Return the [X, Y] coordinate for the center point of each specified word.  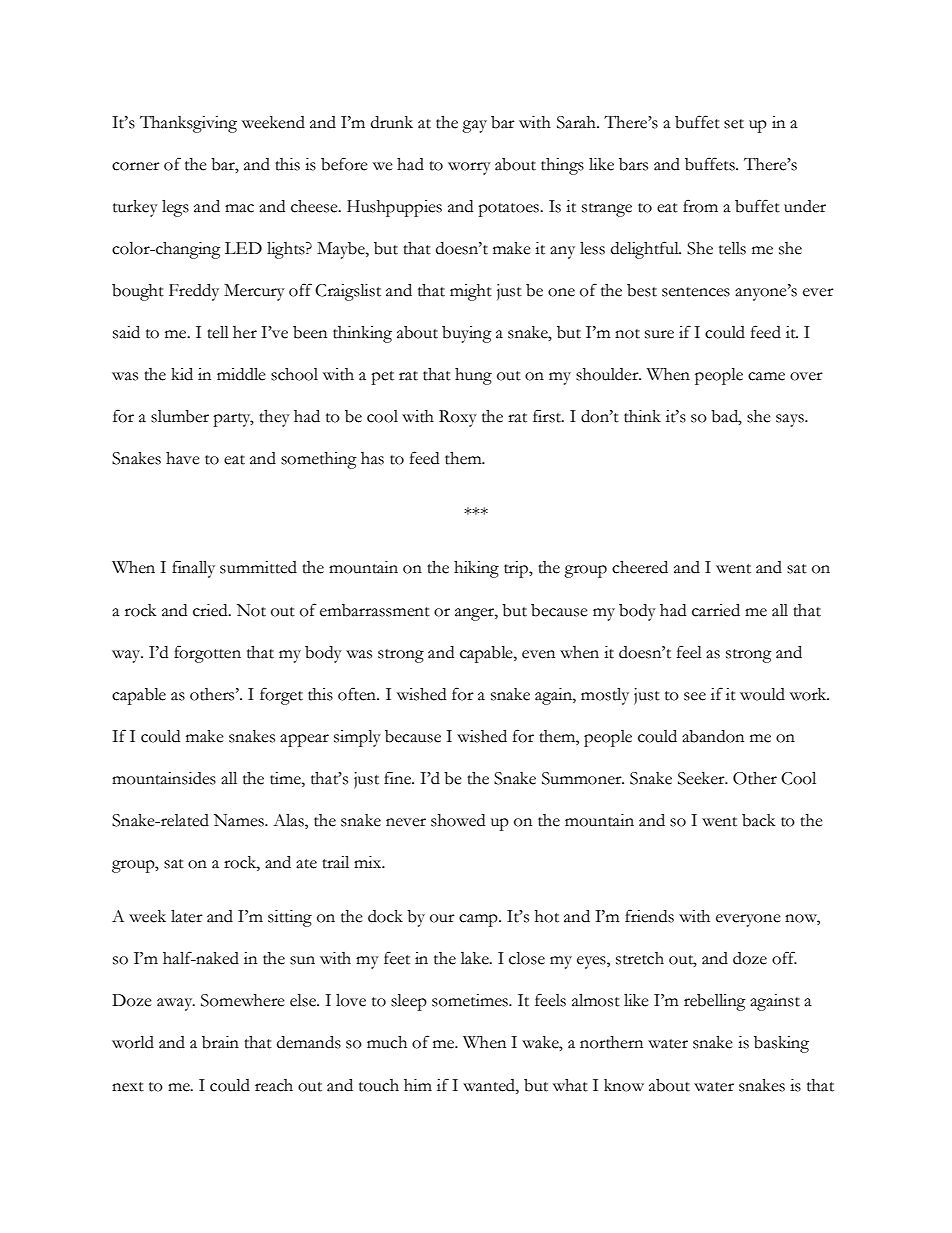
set [734, 124]
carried [716, 610]
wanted [490, 1085]
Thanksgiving [188, 124]
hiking [476, 569]
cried [211, 610]
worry [469, 168]
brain [220, 1042]
